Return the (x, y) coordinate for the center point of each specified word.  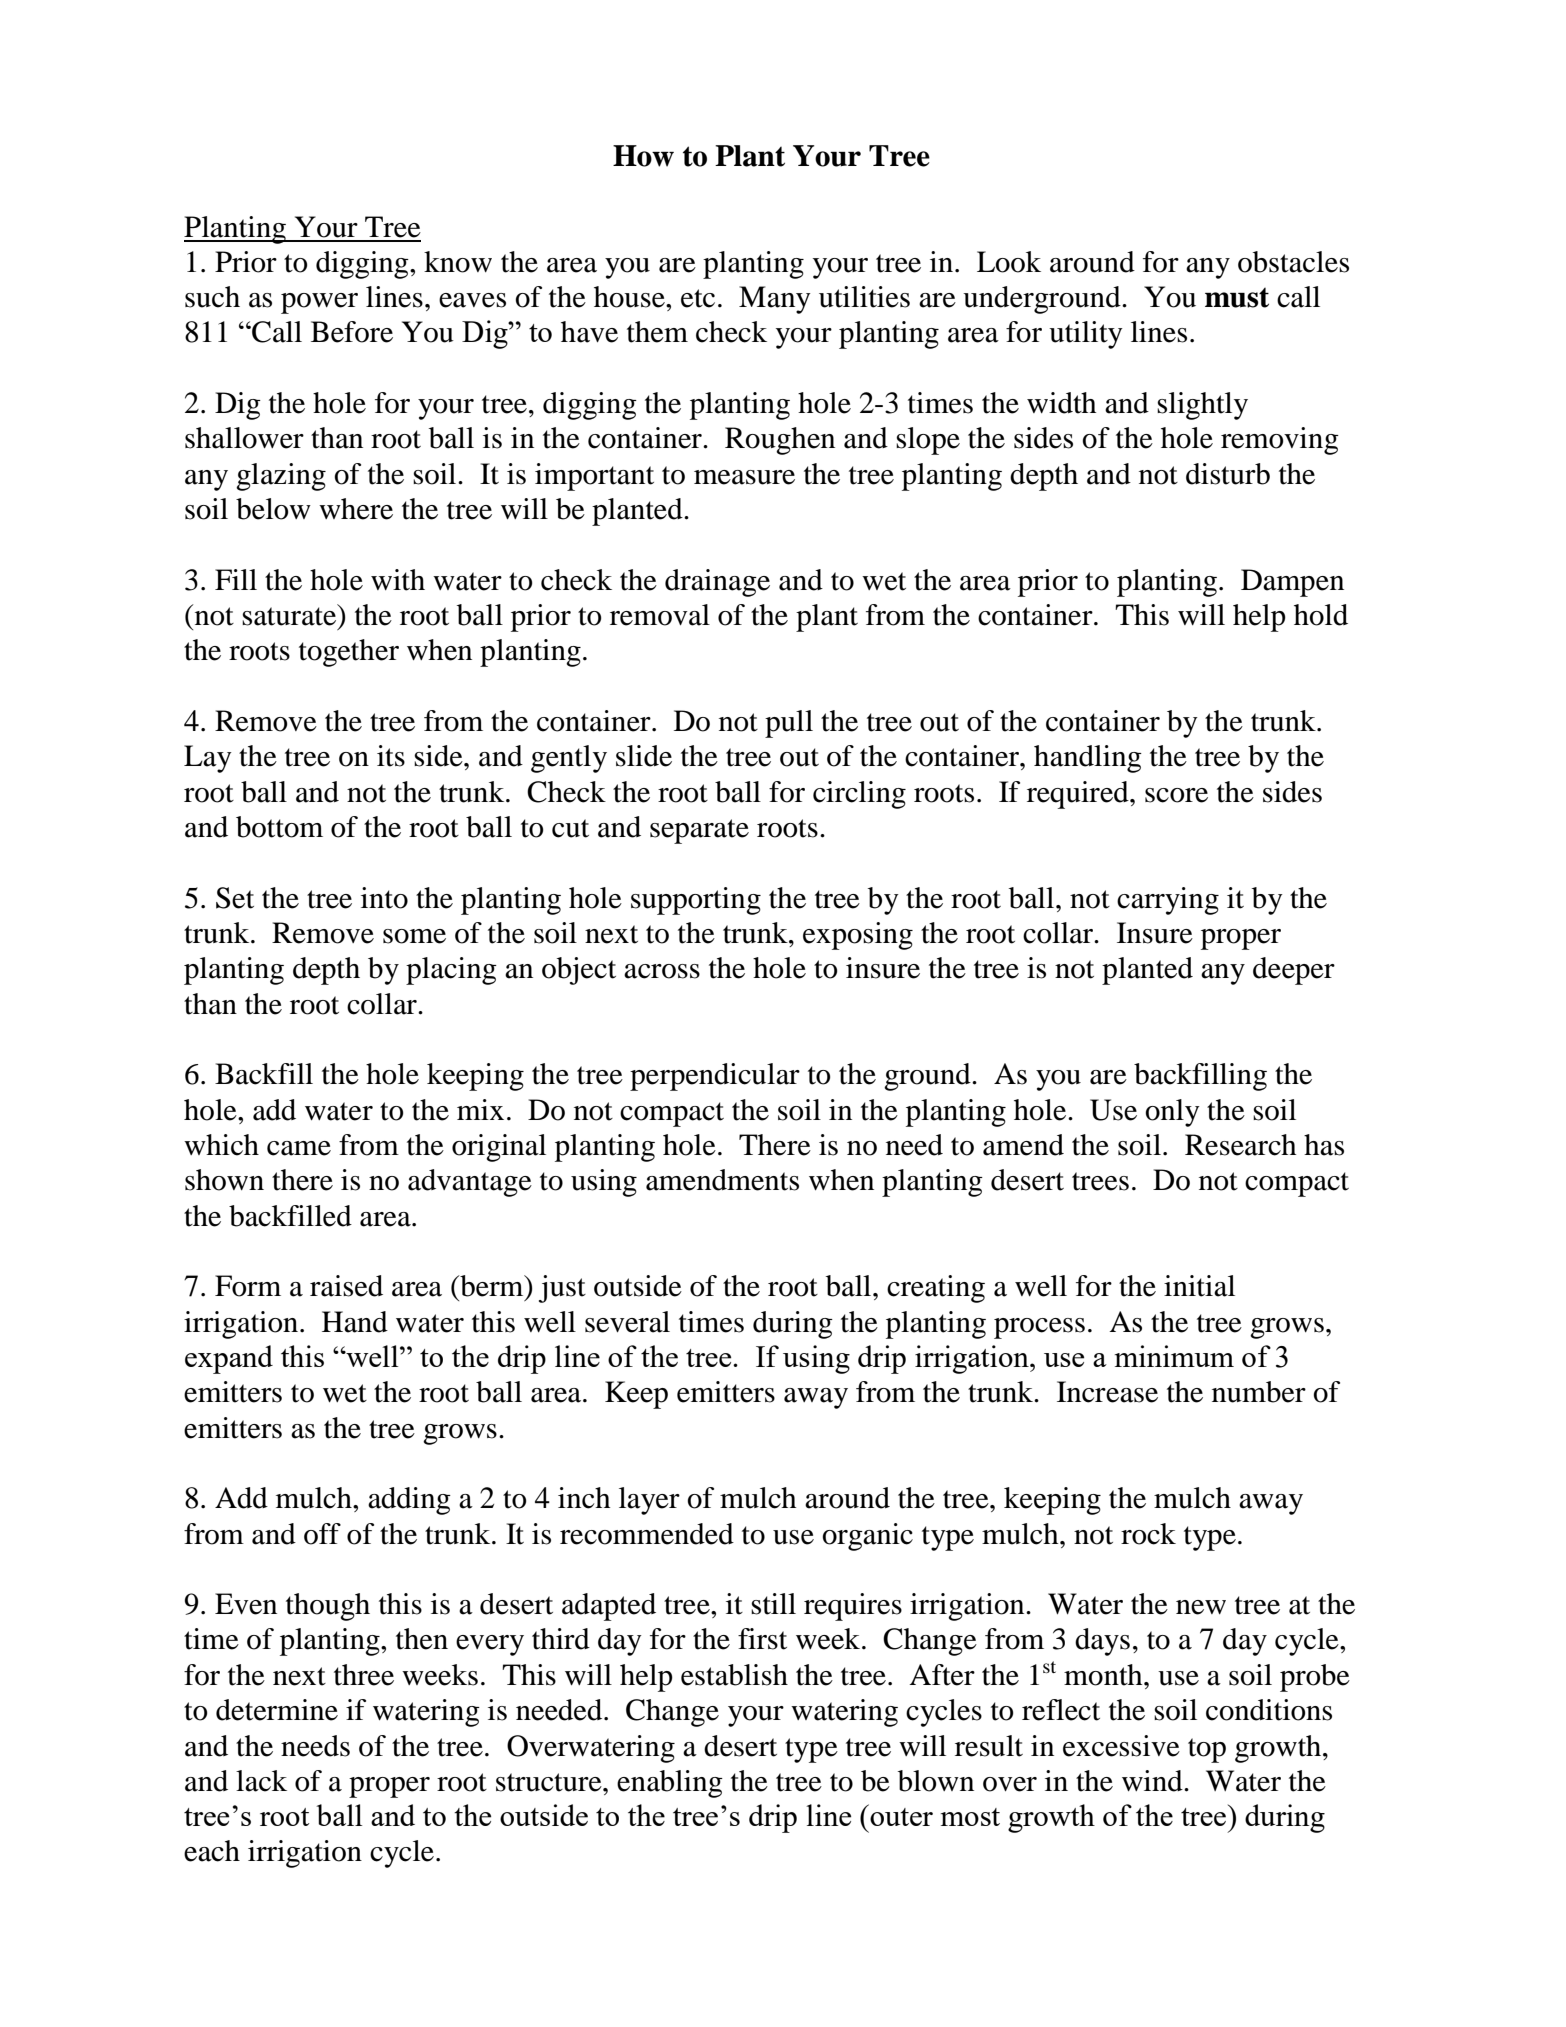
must (1237, 298)
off (322, 1534)
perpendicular (715, 1077)
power (319, 303)
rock (1148, 1534)
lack (261, 1781)
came (299, 1148)
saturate (290, 615)
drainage (717, 583)
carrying (1168, 901)
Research (1240, 1145)
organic (867, 1537)
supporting (696, 901)
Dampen (1292, 583)
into (384, 898)
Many (775, 300)
